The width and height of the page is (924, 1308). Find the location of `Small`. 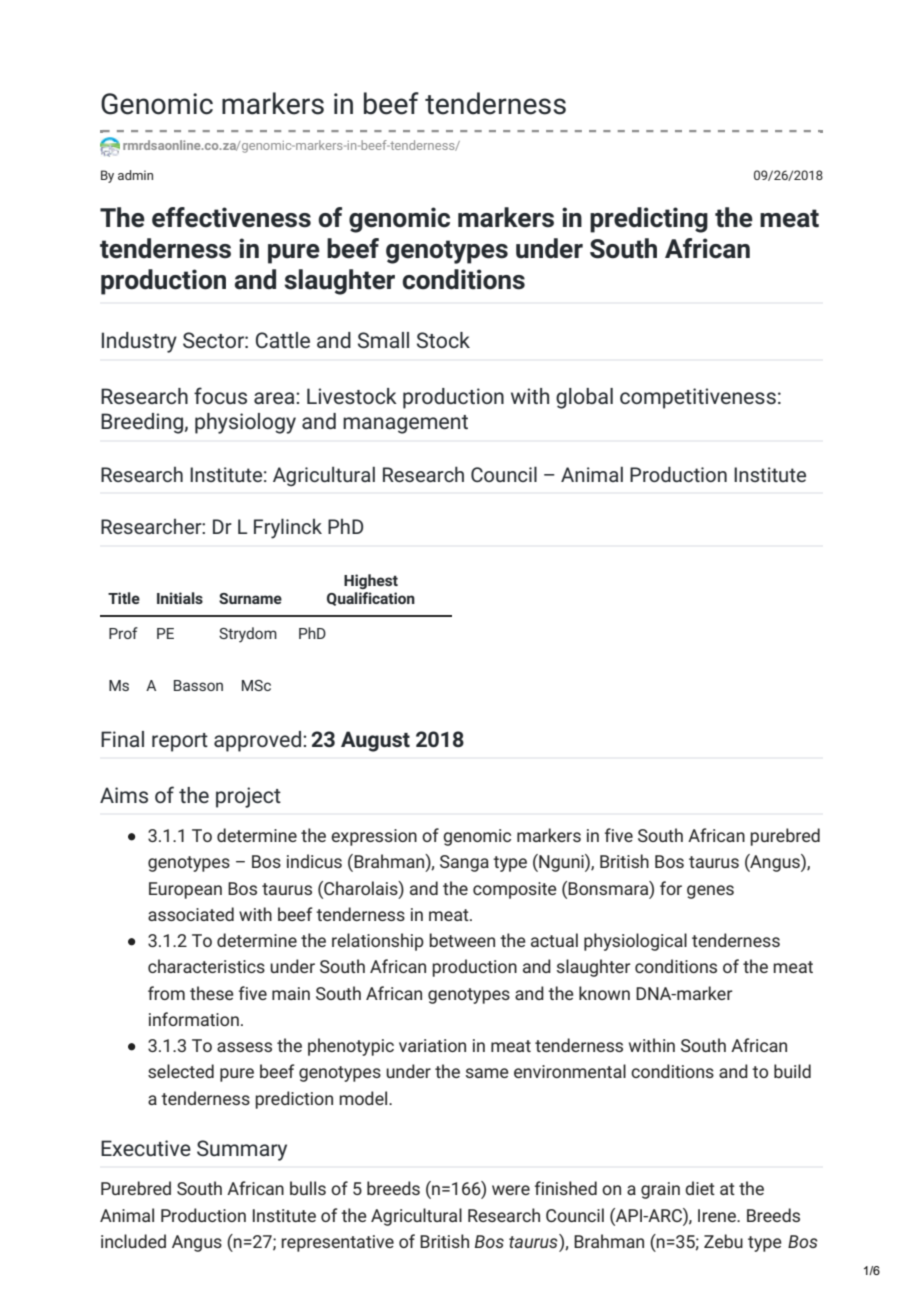

Small is located at coordinates (383, 340).
